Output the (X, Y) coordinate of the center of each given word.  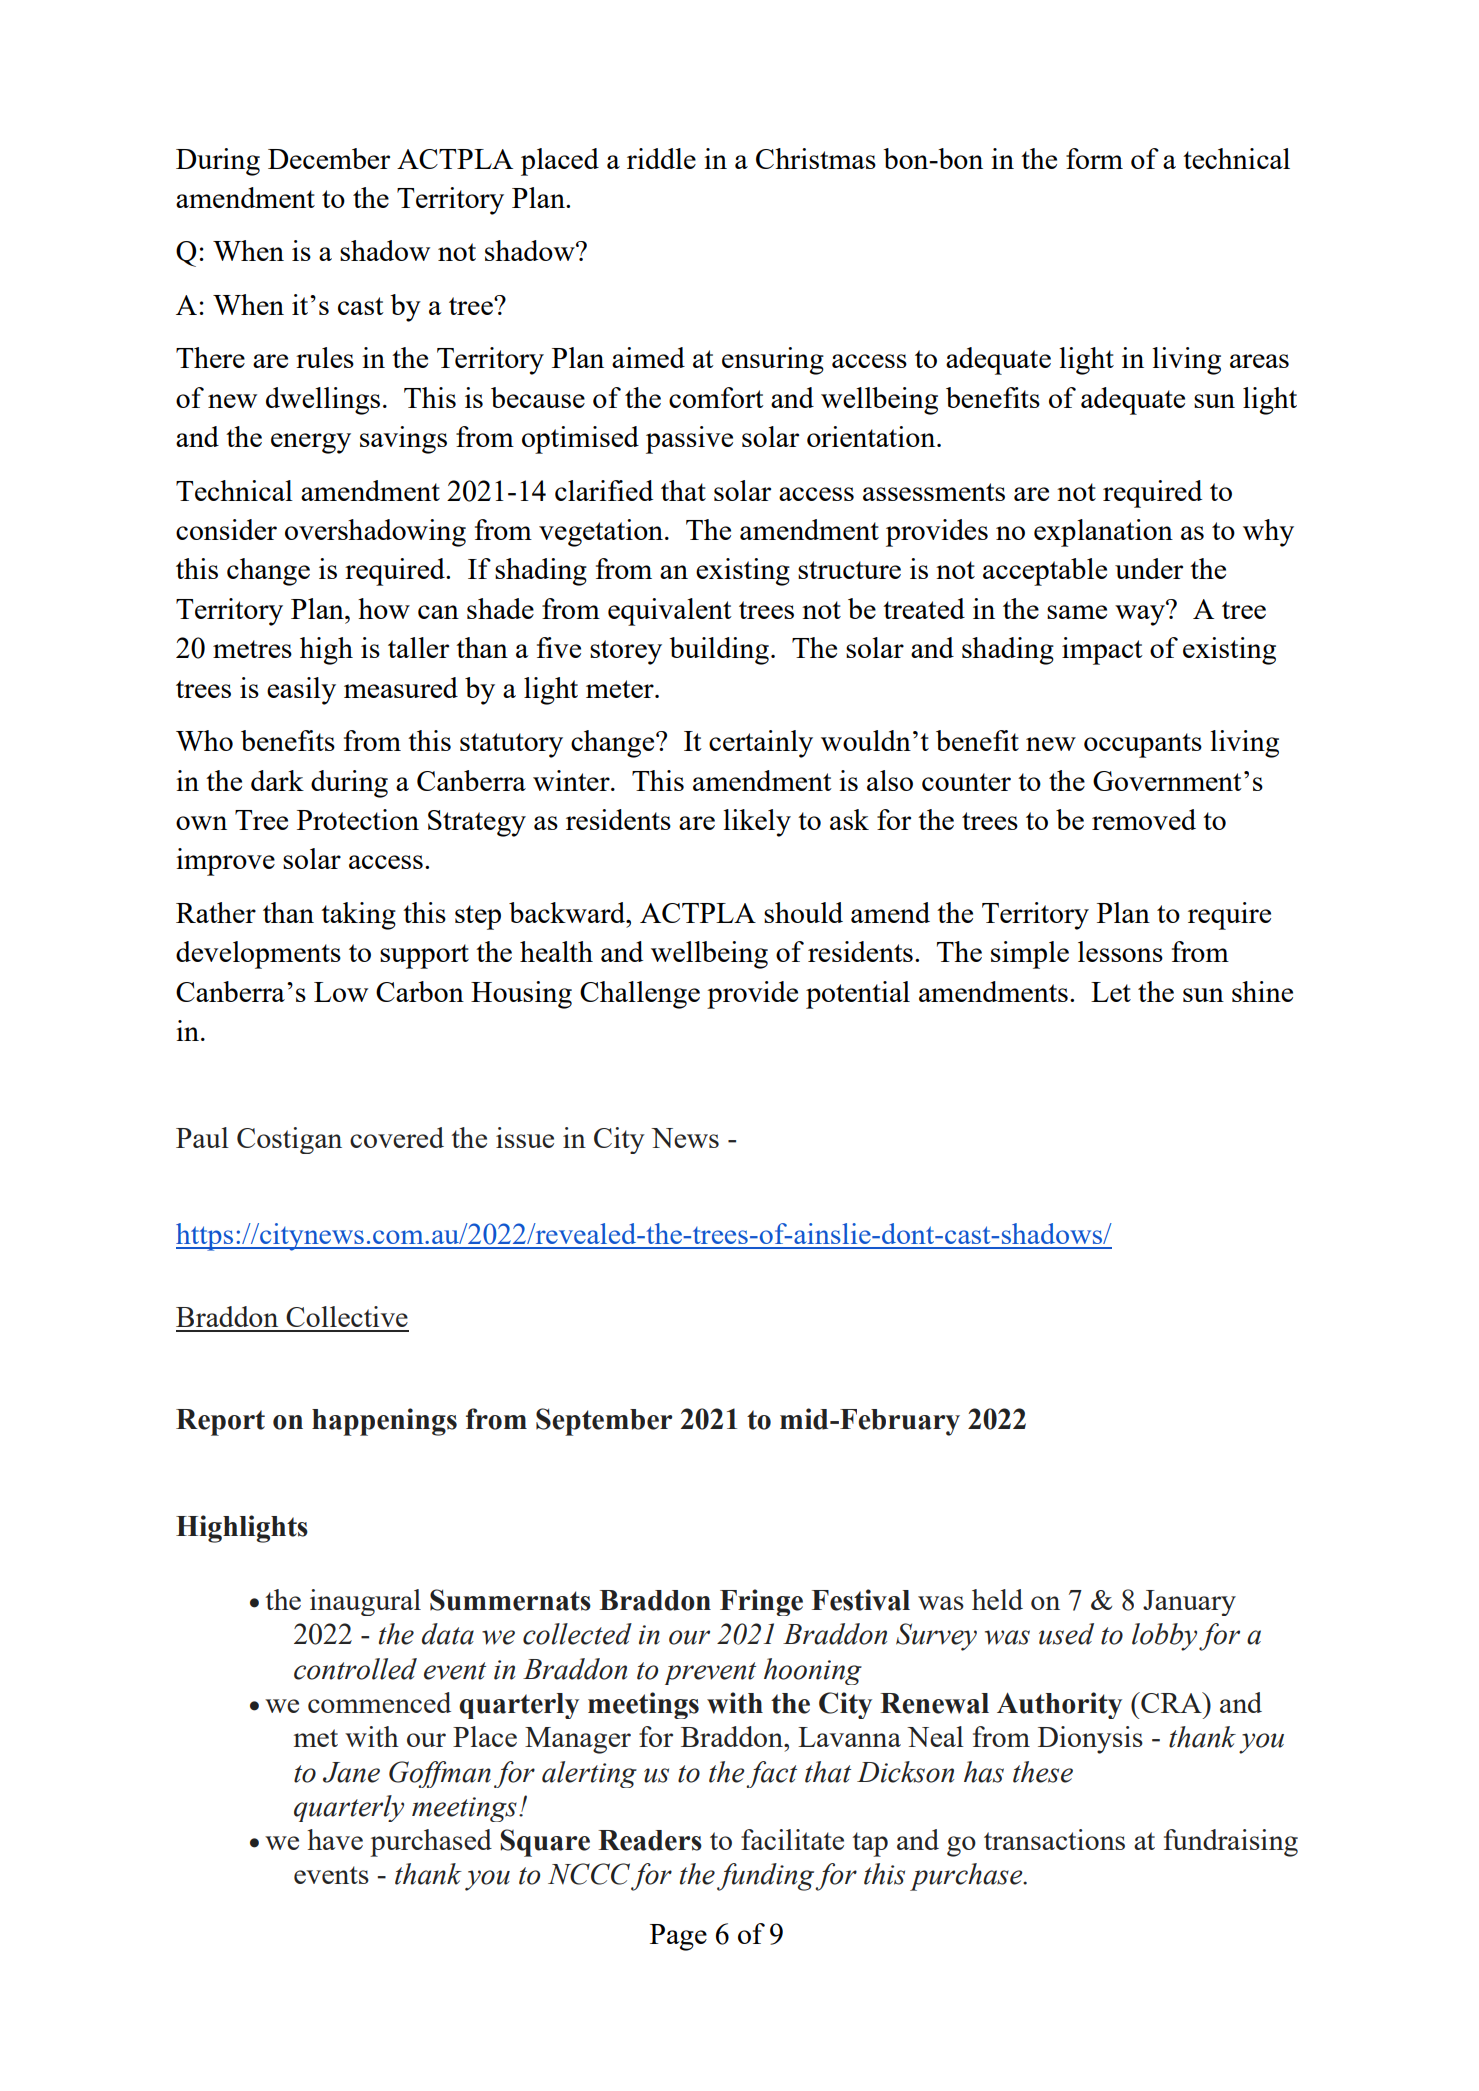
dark (277, 780)
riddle (661, 158)
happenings (384, 1422)
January (1189, 1603)
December (329, 158)
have (335, 1839)
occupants (1143, 745)
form (1094, 158)
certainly (761, 744)
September (604, 1422)
